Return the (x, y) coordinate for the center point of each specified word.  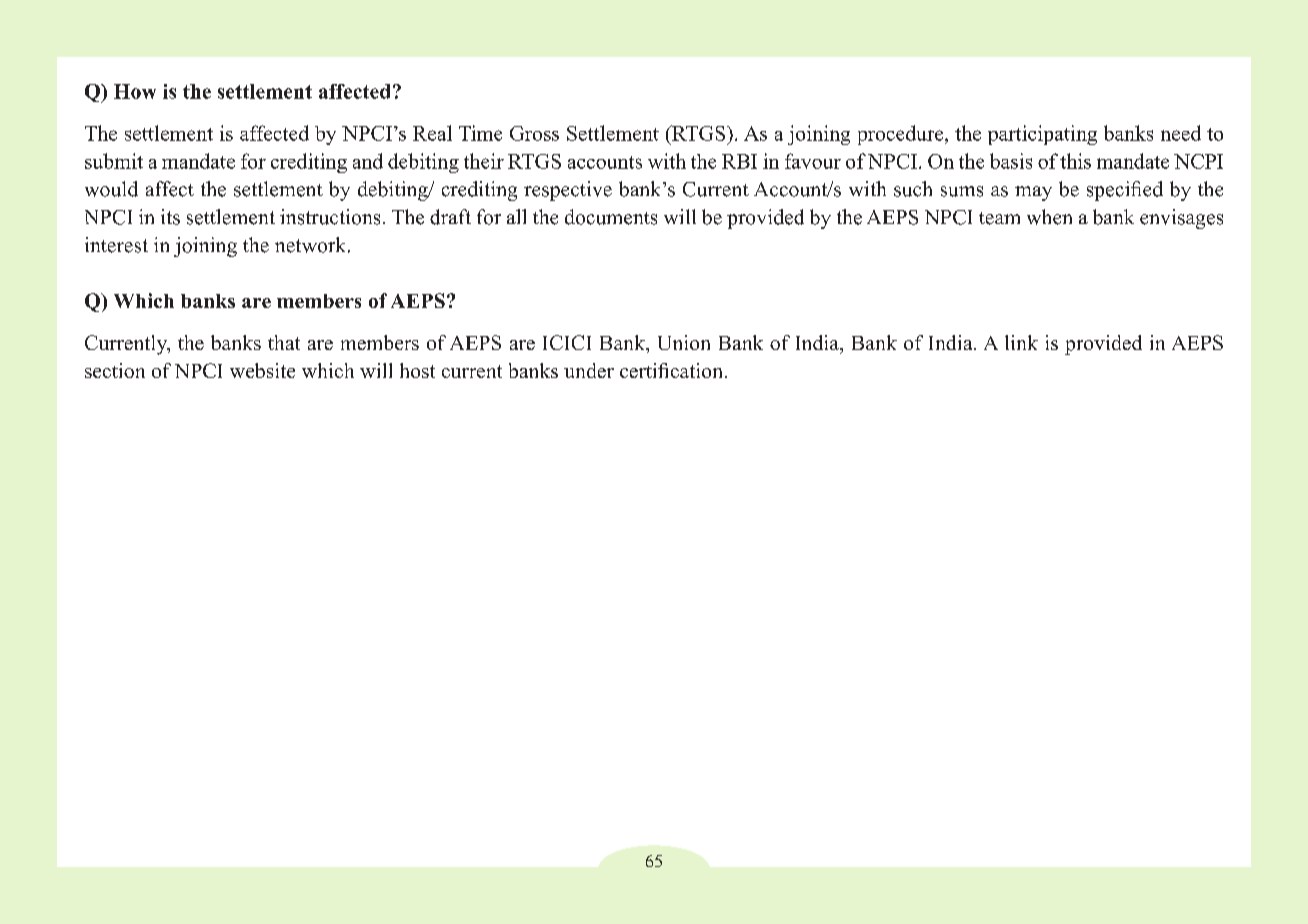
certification (671, 370)
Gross (534, 133)
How (135, 91)
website (262, 370)
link (1021, 342)
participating (1042, 135)
